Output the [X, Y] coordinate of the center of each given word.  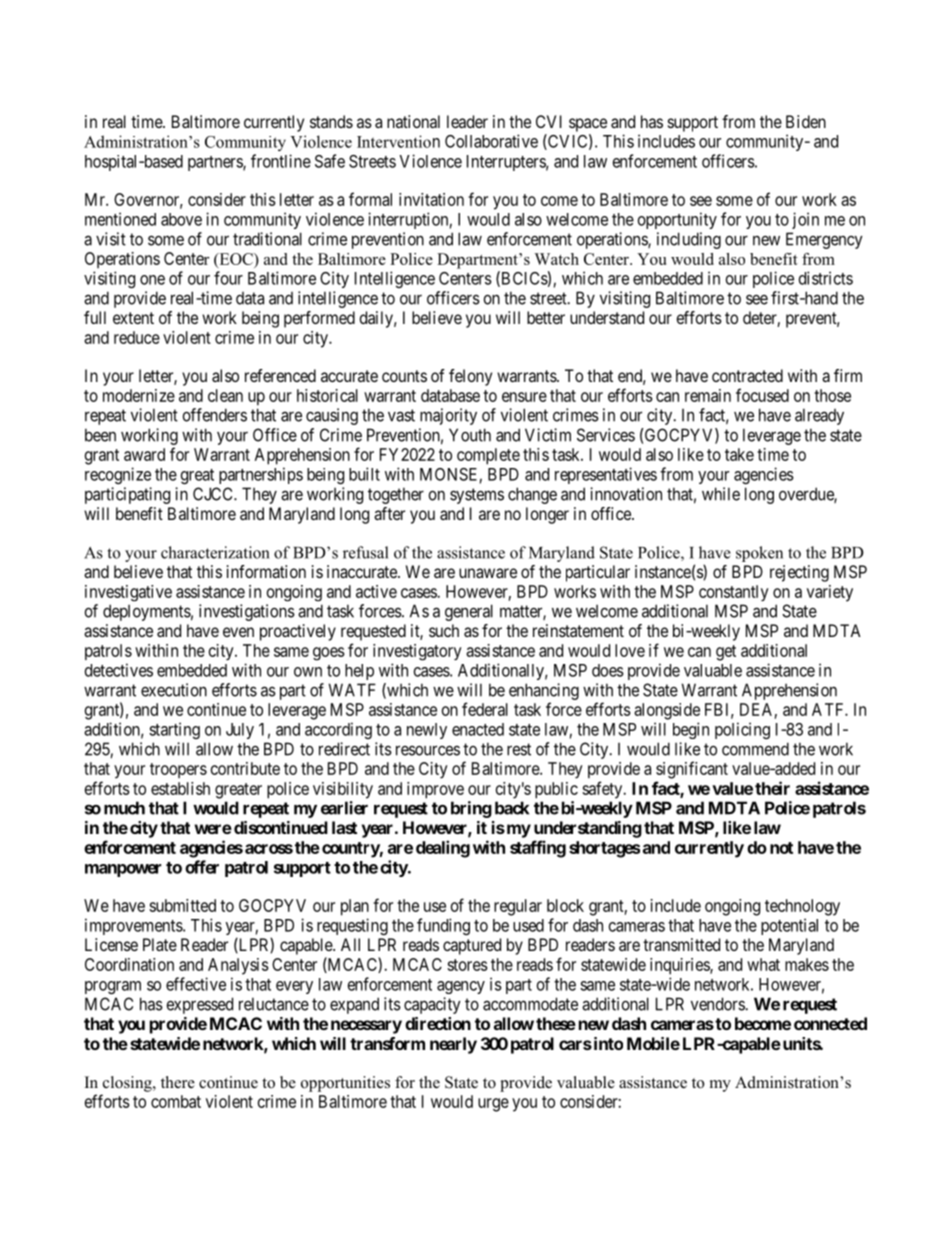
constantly [734, 593]
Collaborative [491, 141]
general [469, 612]
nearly [453, 1045]
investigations [247, 612]
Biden [806, 121]
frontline [281, 161]
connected [830, 1023]
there [178, 1082]
